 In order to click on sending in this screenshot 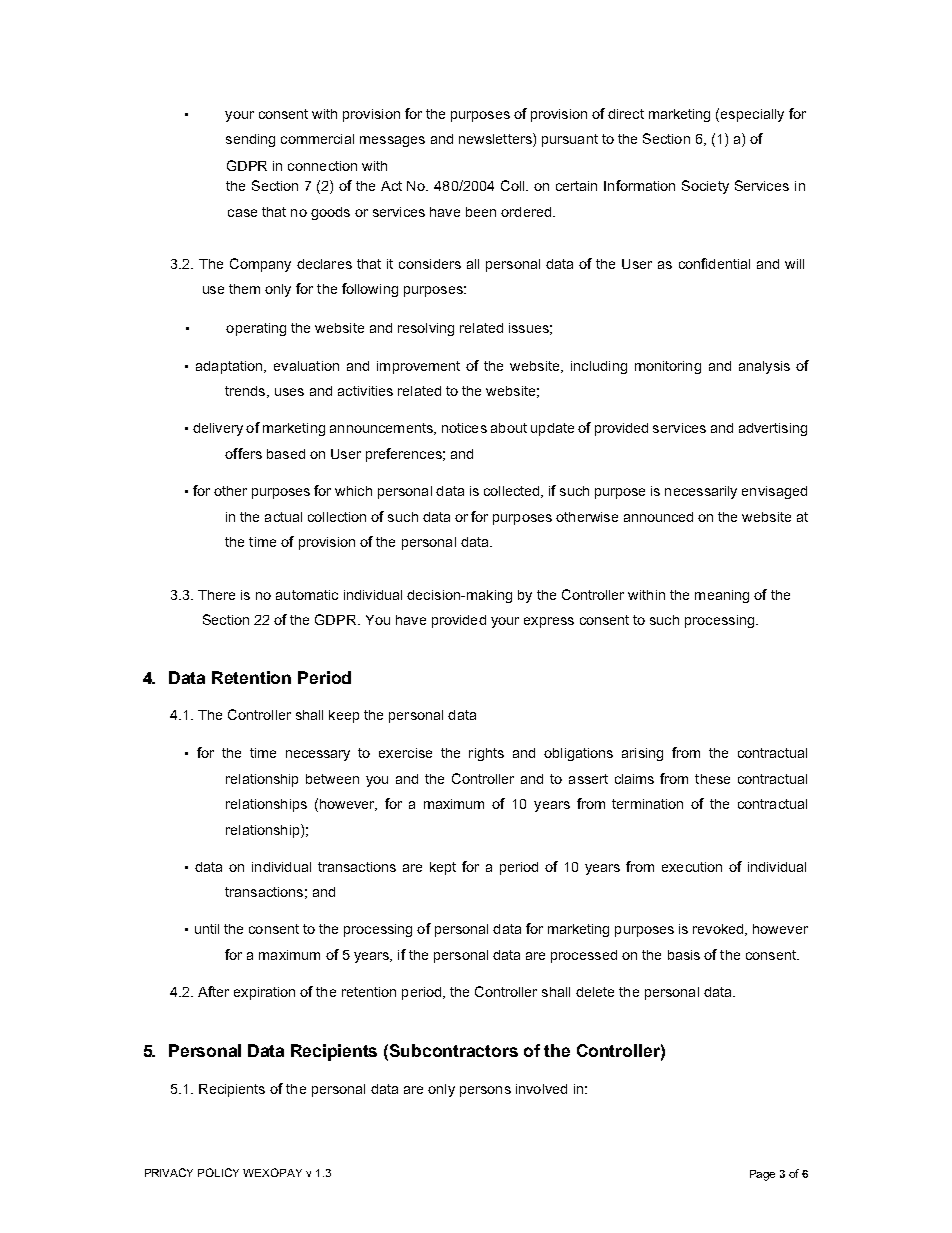, I will do `click(250, 140)`.
